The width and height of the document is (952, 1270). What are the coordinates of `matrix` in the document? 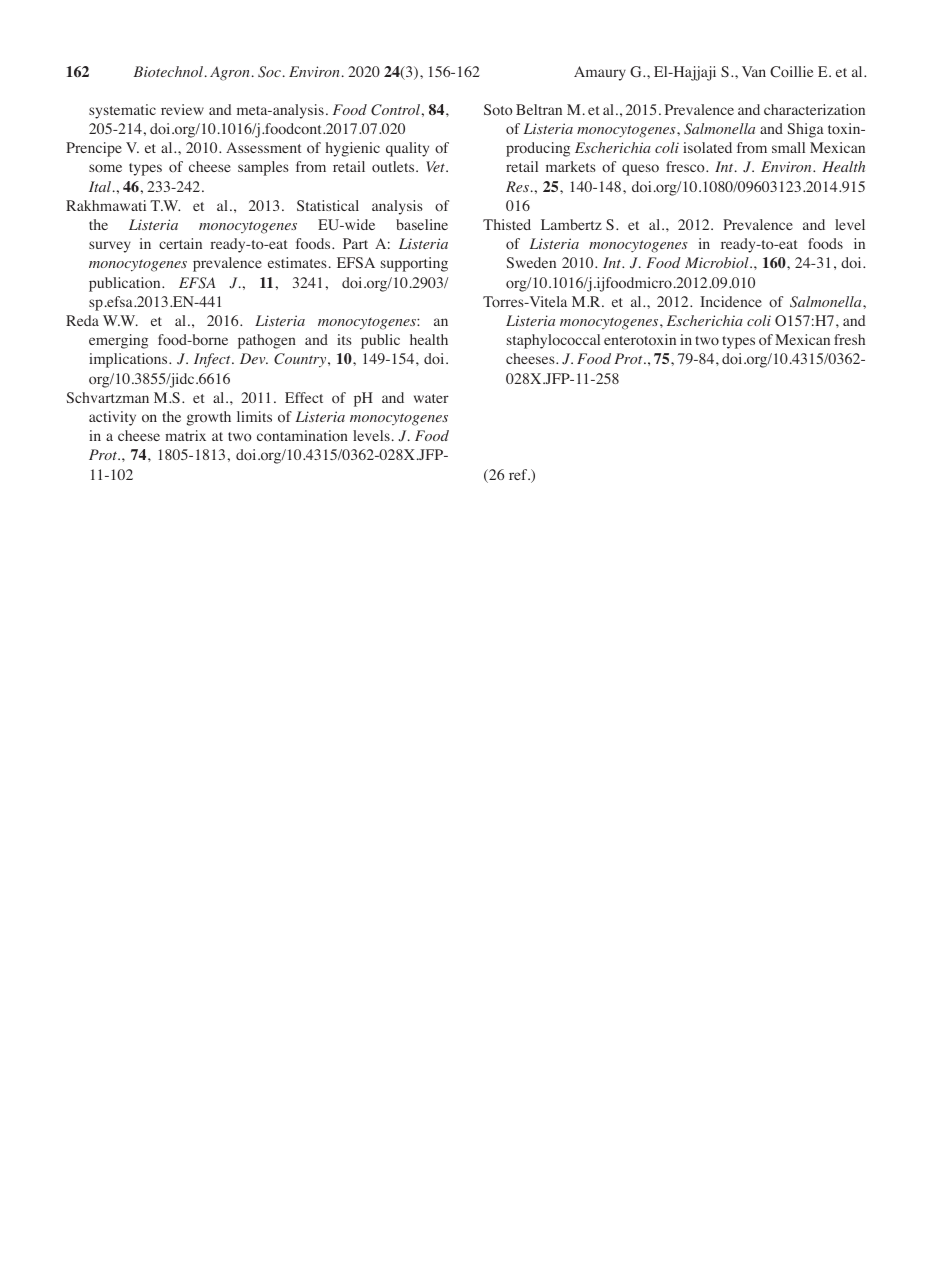 It's located at (185, 435).
